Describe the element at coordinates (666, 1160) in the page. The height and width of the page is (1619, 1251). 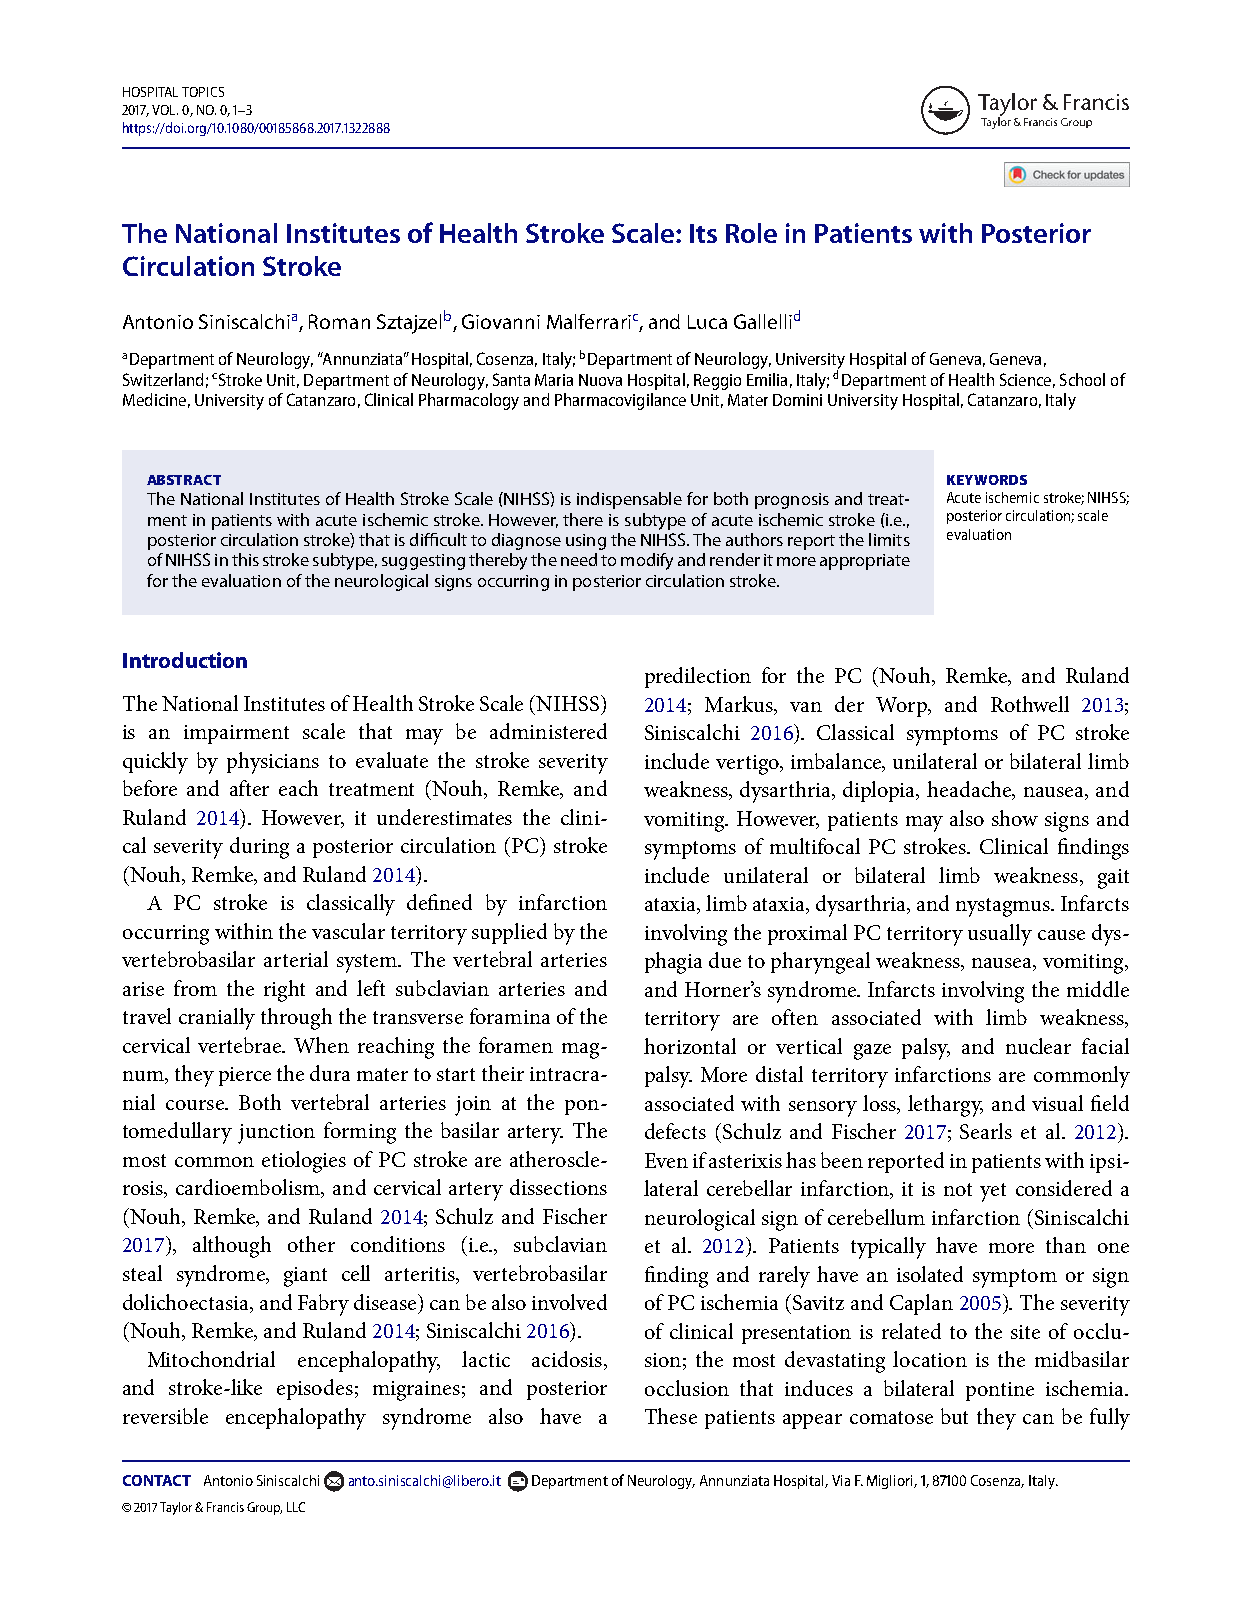
I see `Even` at that location.
